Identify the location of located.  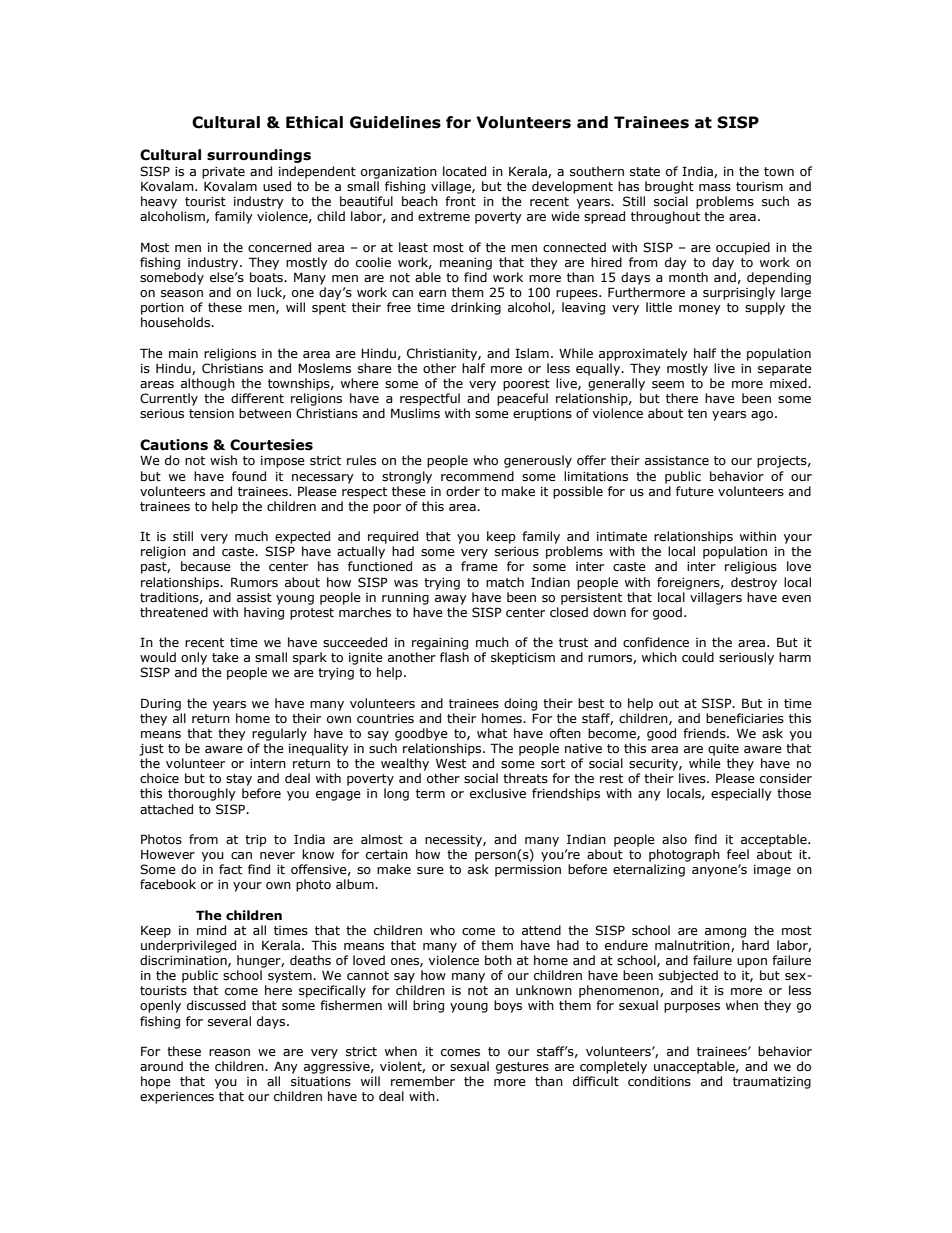
(464, 171).
